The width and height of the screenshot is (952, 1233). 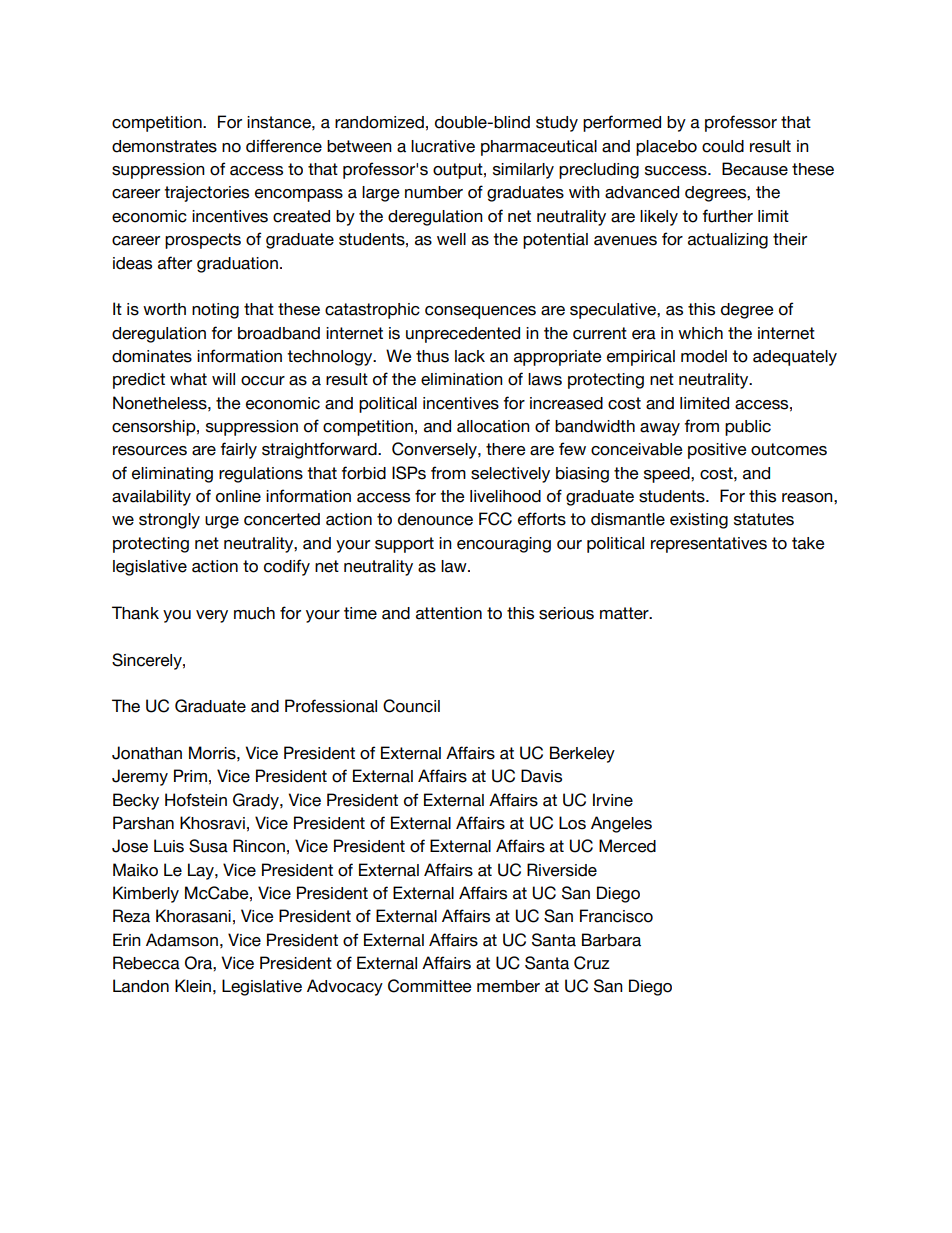 What do you see at coordinates (164, 146) in the screenshot?
I see `demonstrates` at bounding box center [164, 146].
